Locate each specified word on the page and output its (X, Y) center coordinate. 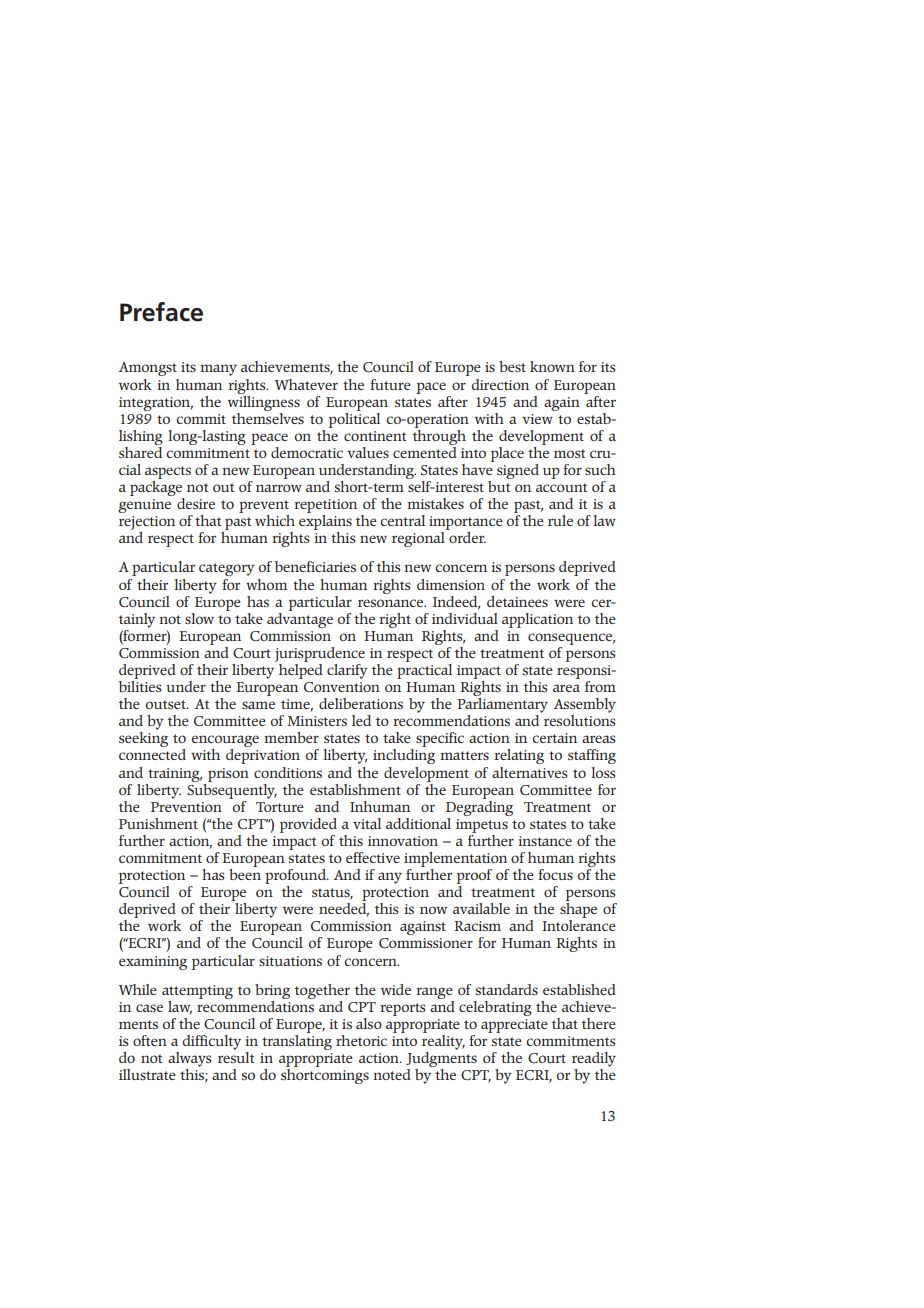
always (189, 1059)
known (552, 366)
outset (167, 704)
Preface (161, 312)
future (390, 384)
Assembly (585, 705)
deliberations (361, 703)
